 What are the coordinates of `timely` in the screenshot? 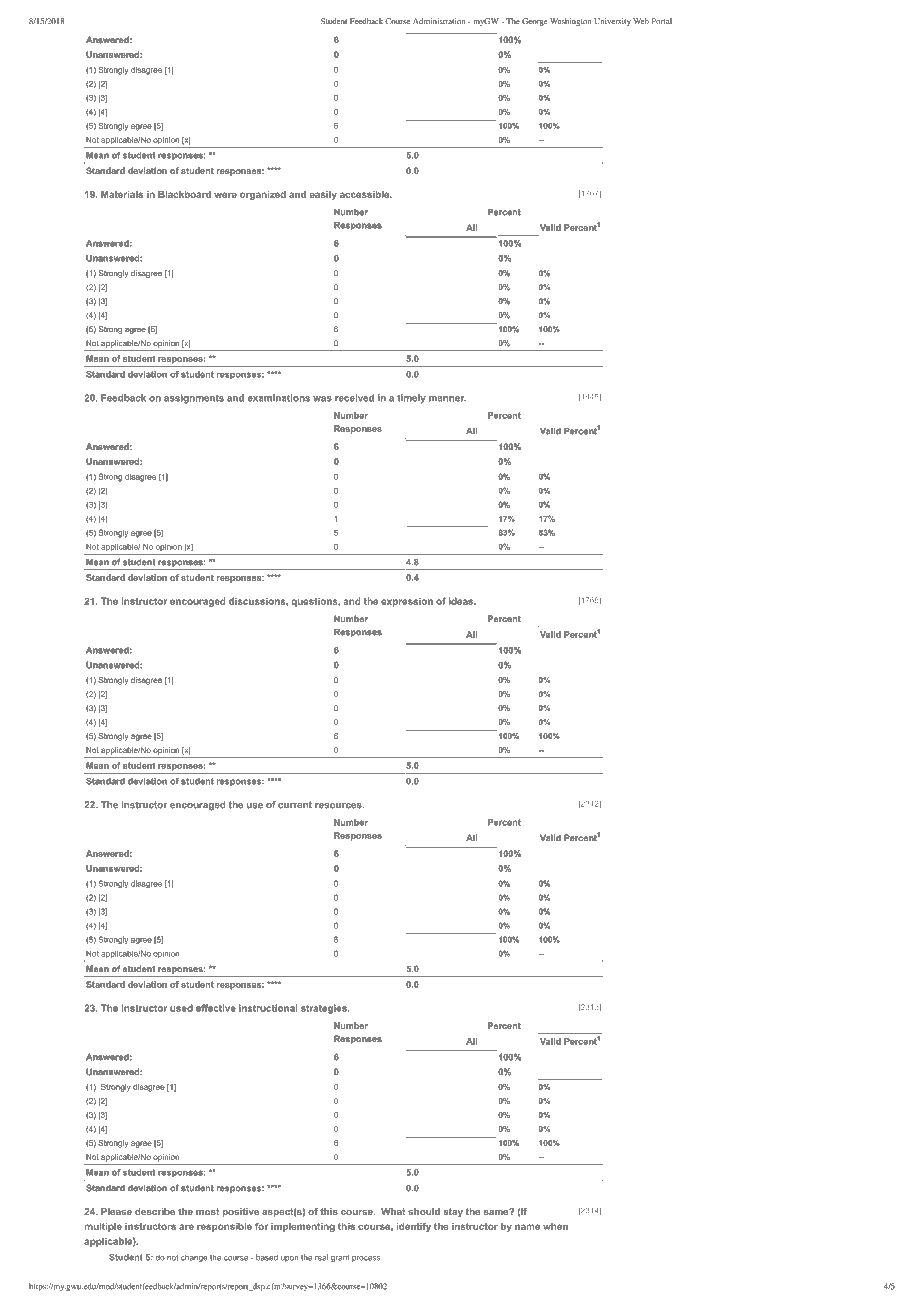 It's located at (411, 399).
